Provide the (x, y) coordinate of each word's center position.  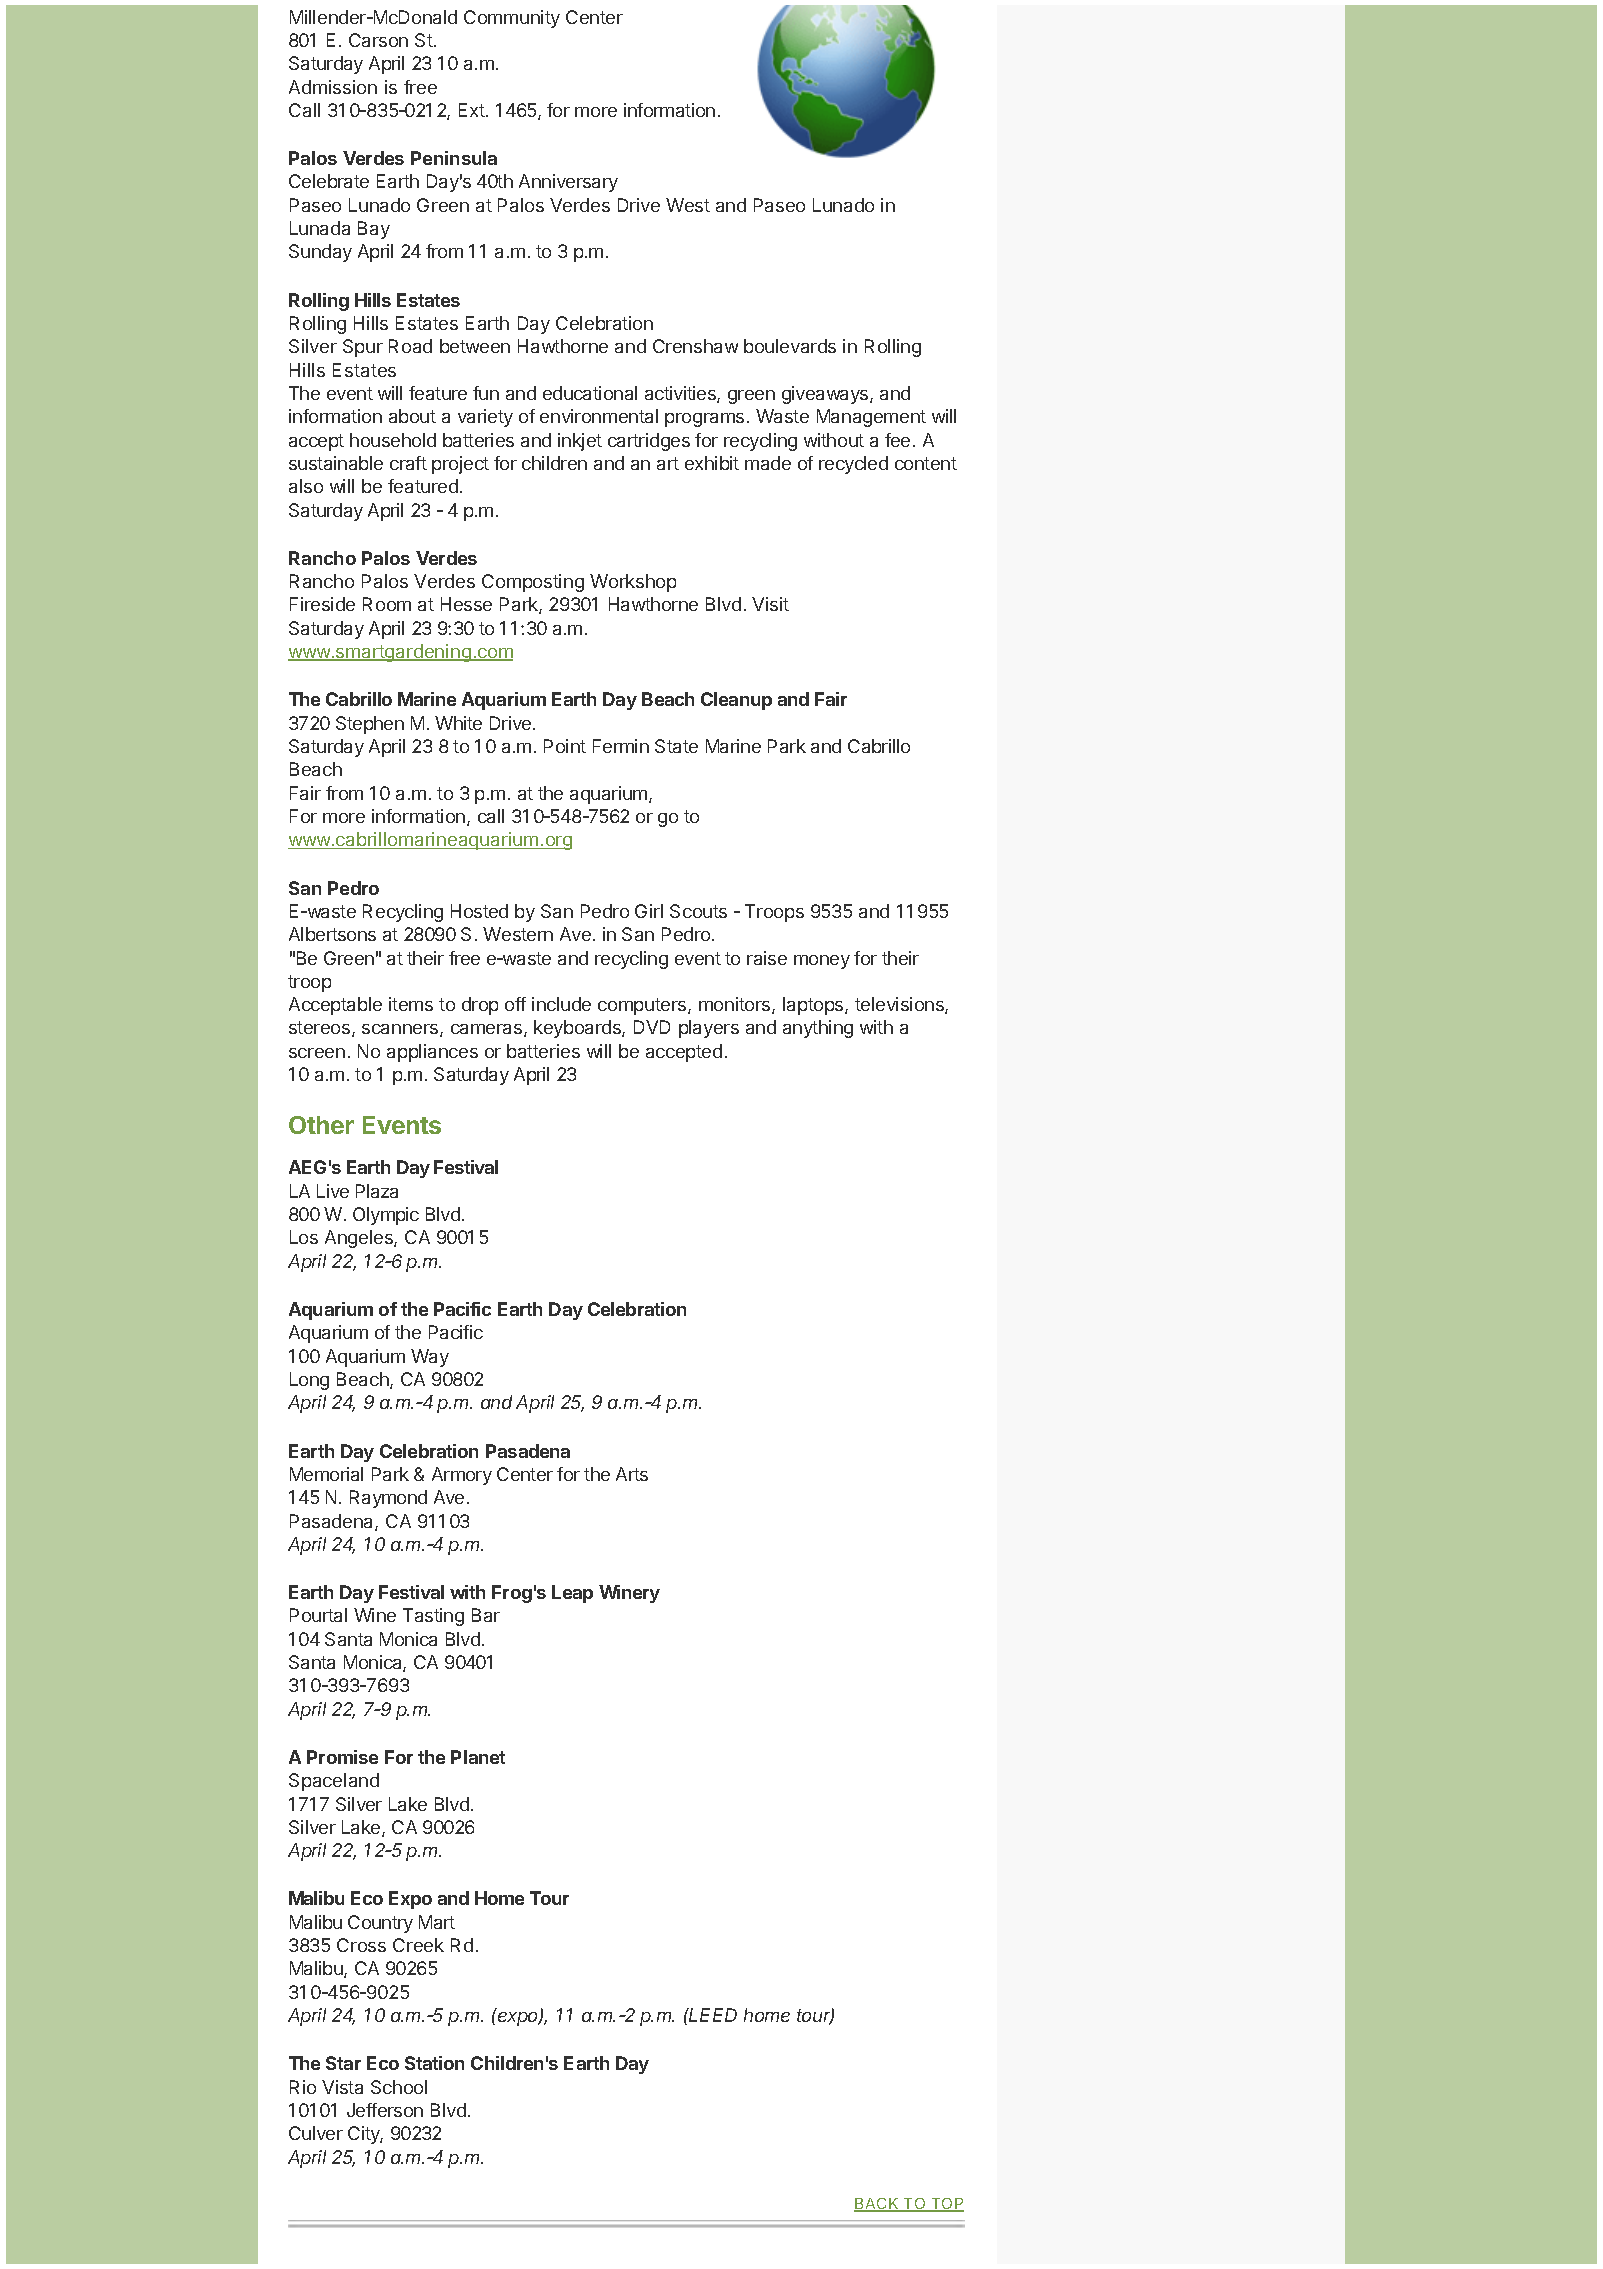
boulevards (790, 346)
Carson (378, 40)
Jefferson (385, 2110)
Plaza (377, 1191)
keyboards (578, 1029)
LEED (712, 2015)
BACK (877, 2205)
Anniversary (568, 183)
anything (818, 1029)
